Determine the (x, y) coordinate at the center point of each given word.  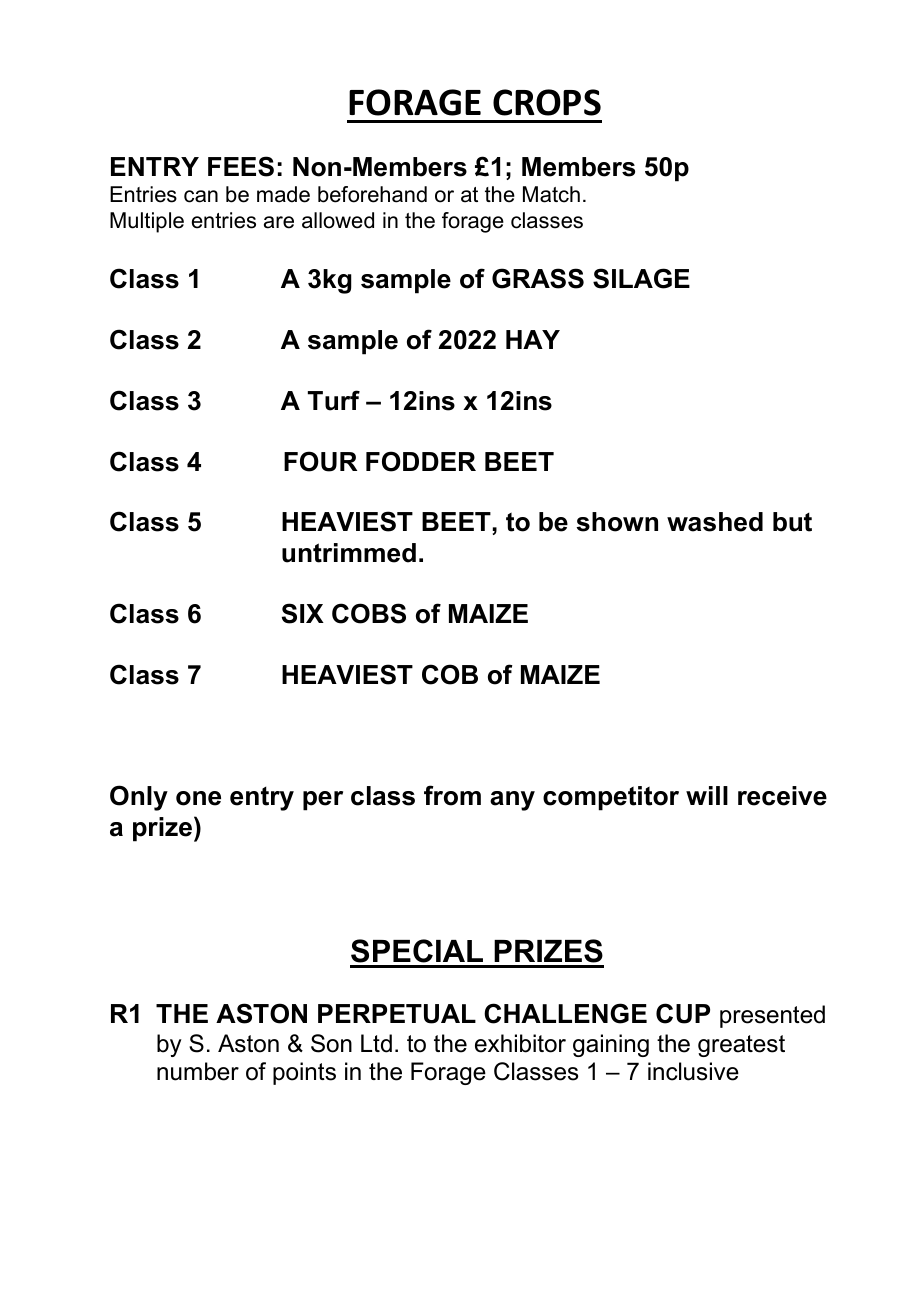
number (198, 1071)
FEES (241, 166)
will (707, 795)
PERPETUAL (397, 1014)
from (452, 795)
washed (715, 522)
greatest (741, 1046)
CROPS (547, 102)
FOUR (320, 461)
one (198, 798)
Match (551, 194)
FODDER (421, 461)
